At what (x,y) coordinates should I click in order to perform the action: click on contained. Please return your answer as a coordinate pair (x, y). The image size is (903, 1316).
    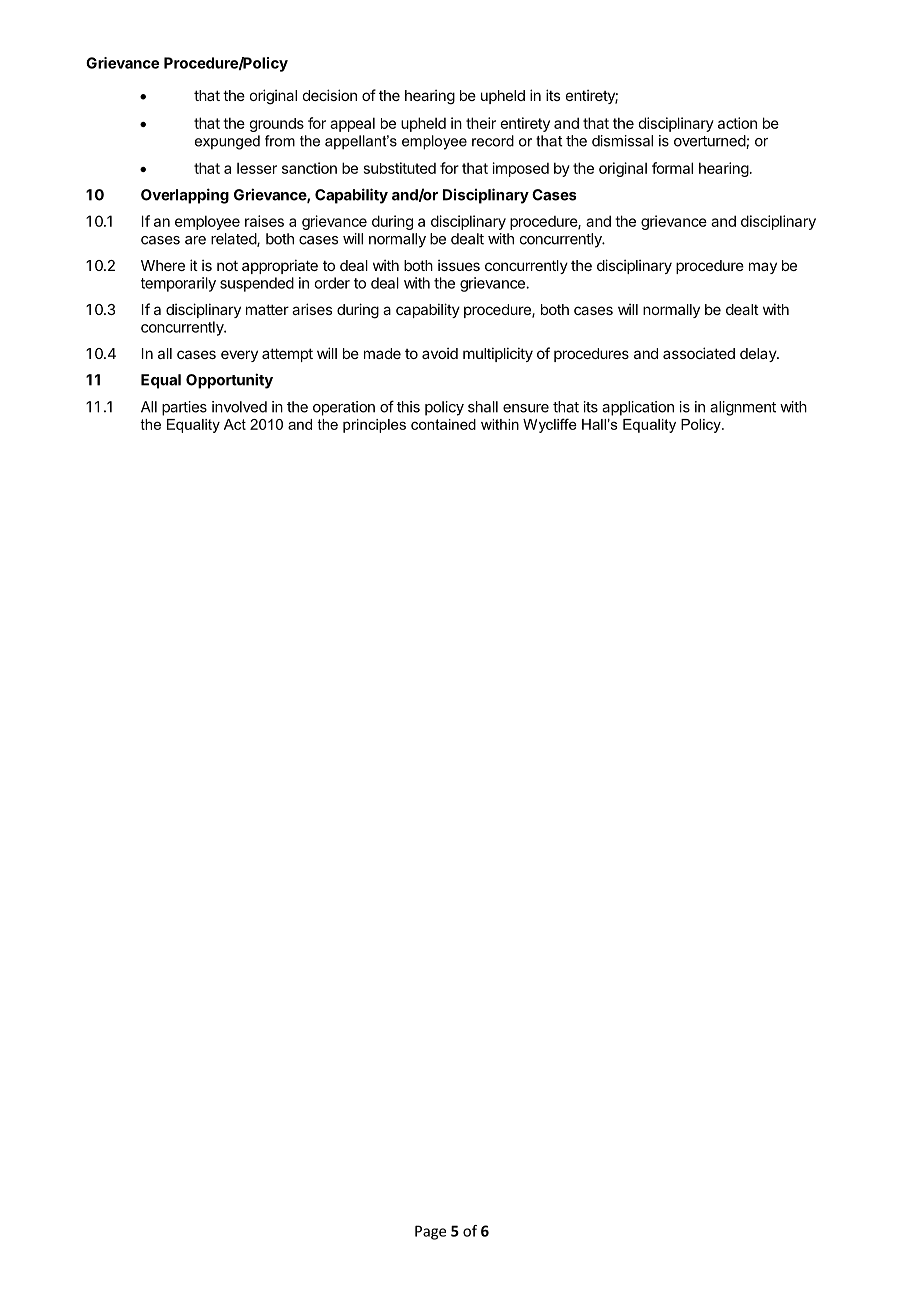
    Looking at the image, I should click on (443, 424).
